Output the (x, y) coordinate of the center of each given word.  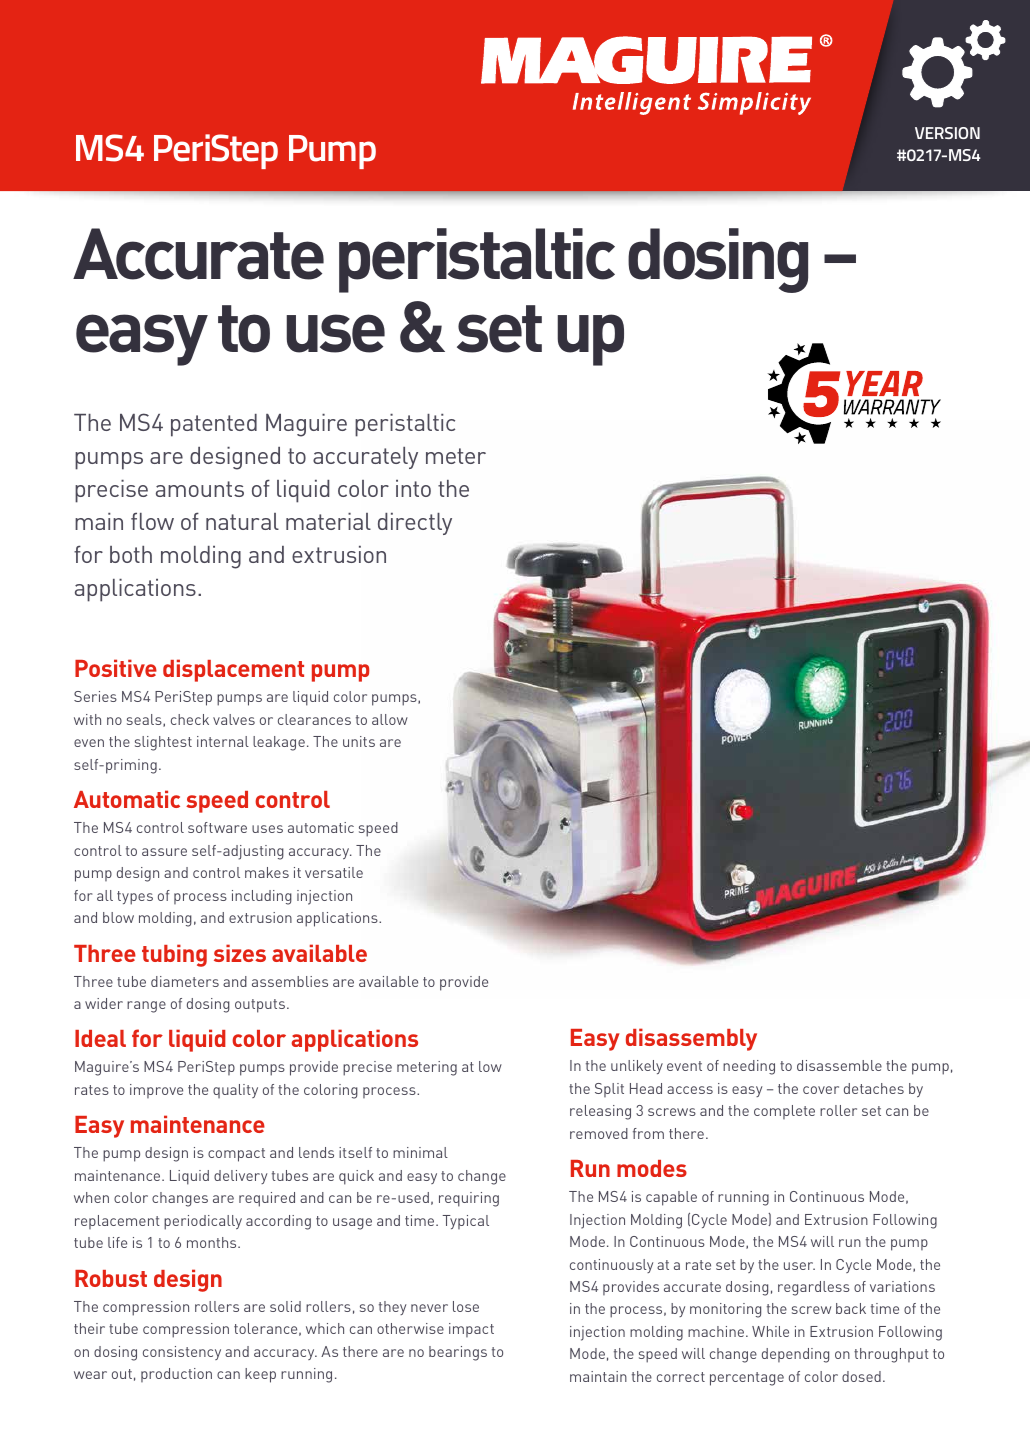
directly (415, 524)
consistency (182, 1353)
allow (390, 719)
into (413, 488)
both (131, 554)
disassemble (839, 1065)
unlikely (637, 1067)
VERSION (947, 133)
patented (214, 425)
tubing (174, 955)
